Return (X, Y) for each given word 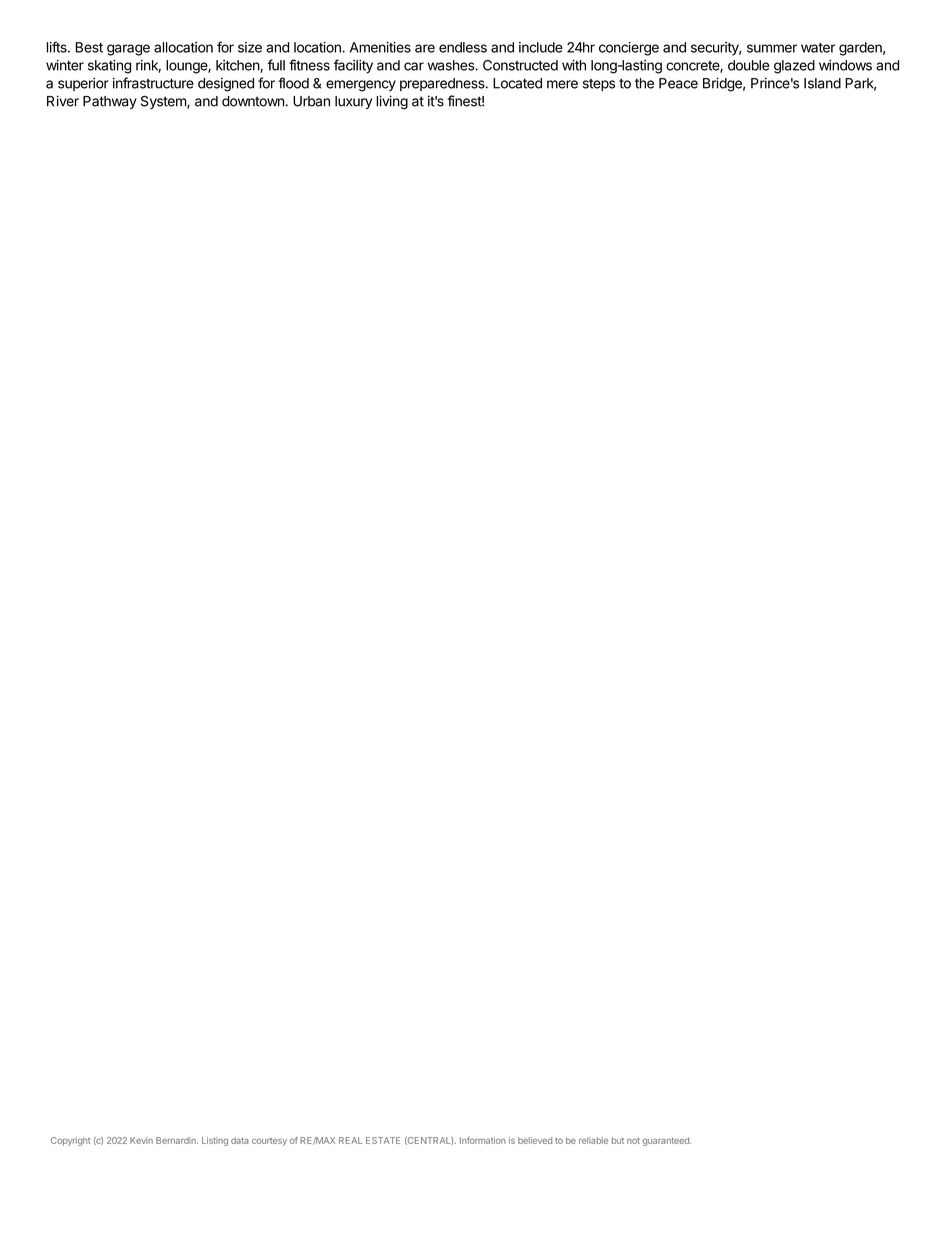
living (392, 102)
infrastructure (153, 83)
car (414, 66)
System (164, 102)
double (748, 65)
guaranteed (666, 1141)
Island (822, 83)
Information (483, 1140)
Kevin (141, 1140)
